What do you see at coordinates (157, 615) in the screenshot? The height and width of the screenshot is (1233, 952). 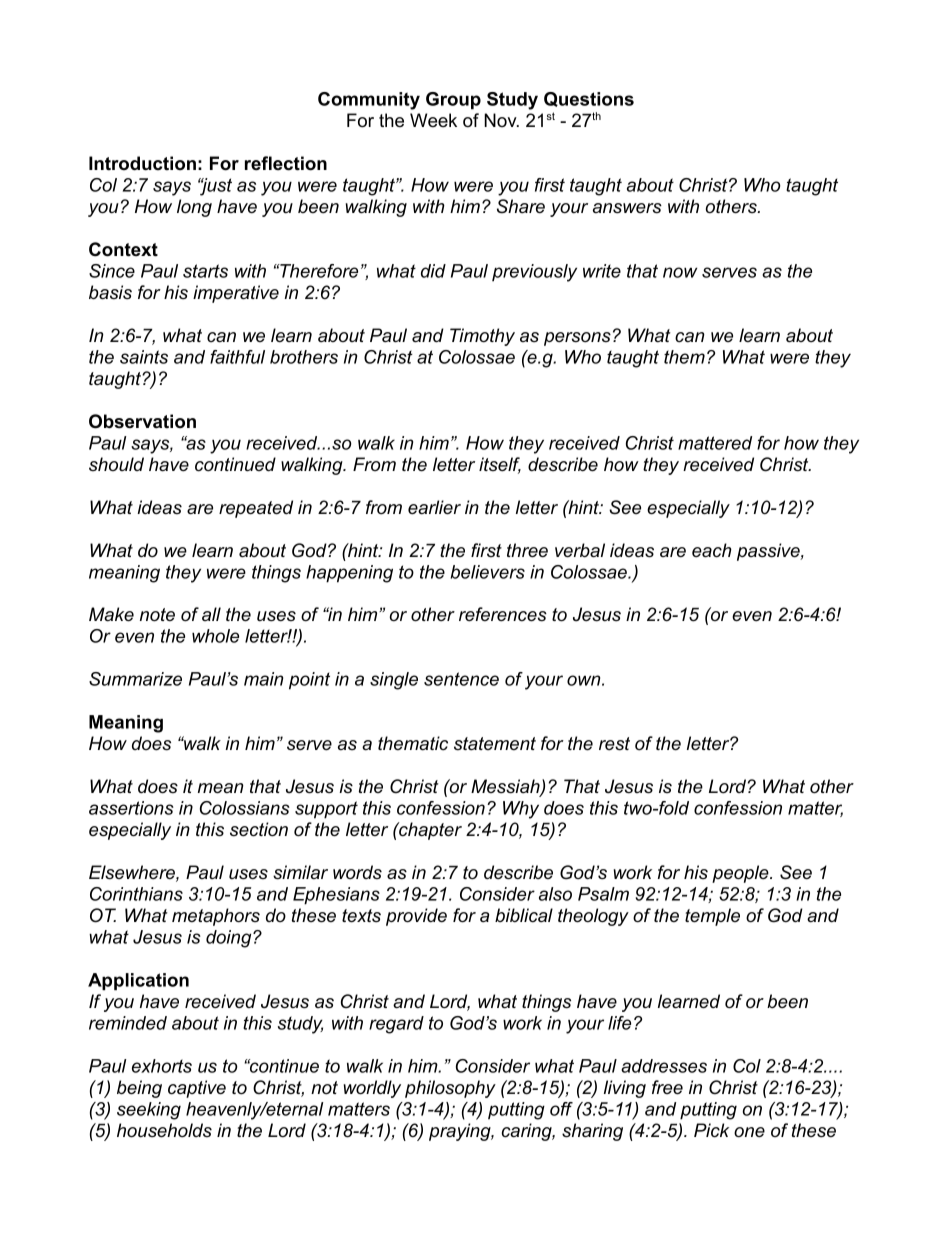 I see `note` at bounding box center [157, 615].
